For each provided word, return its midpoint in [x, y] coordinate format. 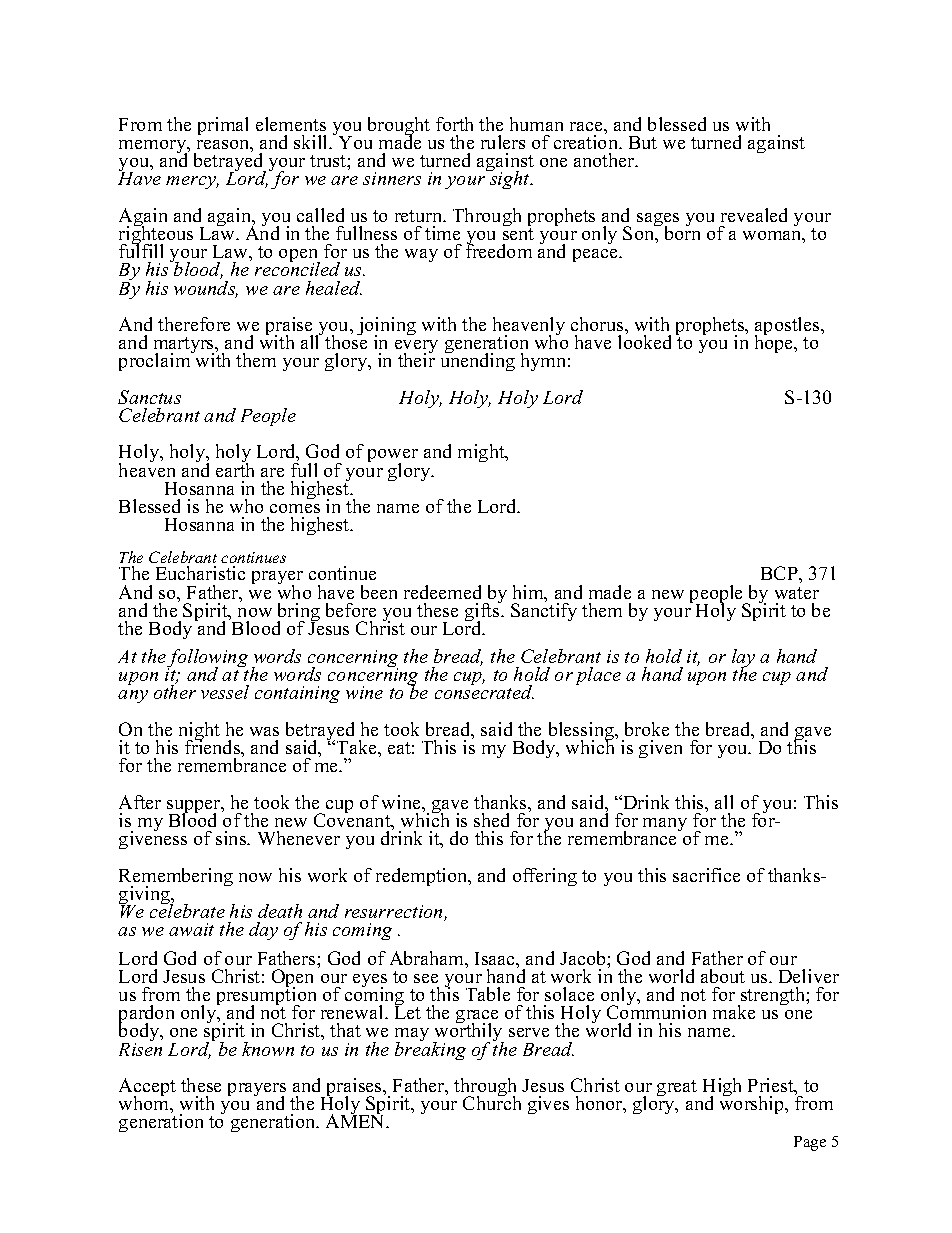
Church [492, 1102]
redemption [423, 877]
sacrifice [706, 875]
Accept [147, 1088]
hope [775, 343]
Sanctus [149, 397]
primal [223, 126]
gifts [483, 612]
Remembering [176, 878]
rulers [503, 142]
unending [478, 361]
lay [743, 659]
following [207, 659]
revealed [754, 215]
